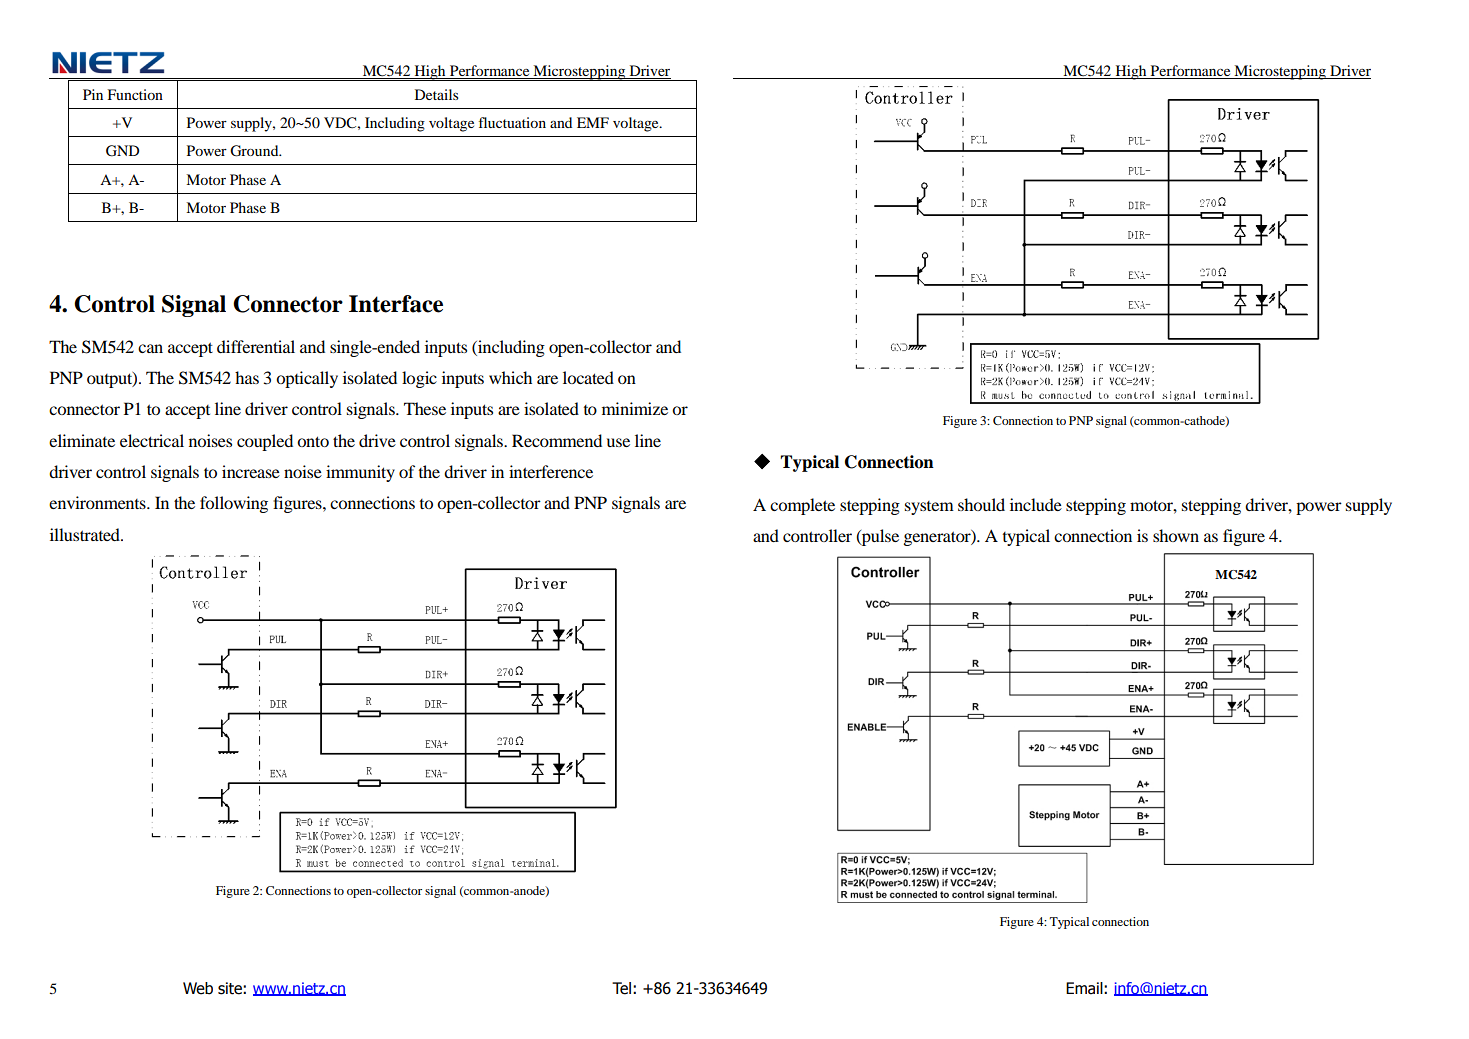  Describe the element at coordinates (307, 379) in the image. I see `optically` at that location.
